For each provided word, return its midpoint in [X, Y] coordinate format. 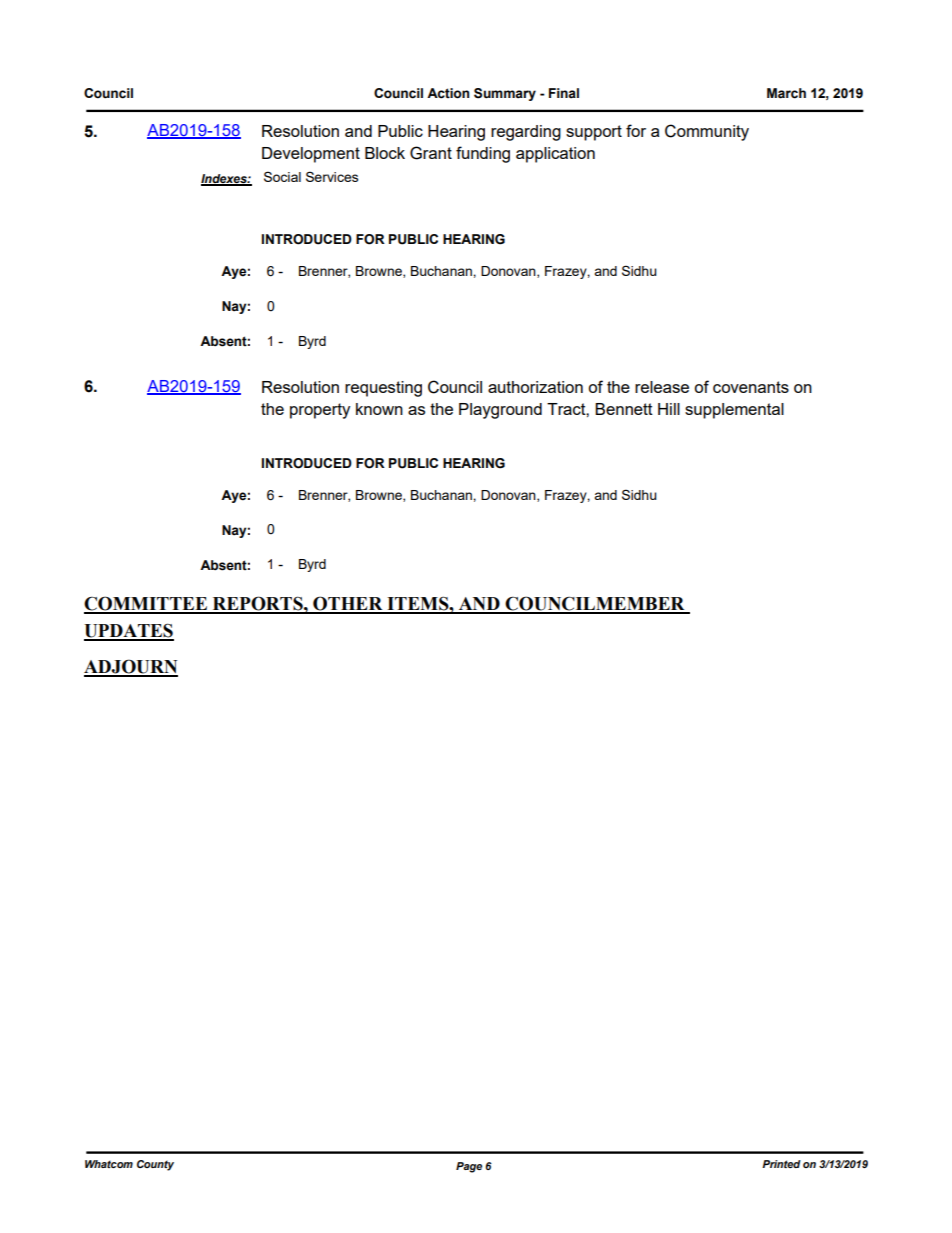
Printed [781, 1164]
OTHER [348, 604]
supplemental [734, 411]
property [320, 411]
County [155, 1165]
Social [282, 176]
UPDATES [129, 631]
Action [448, 93]
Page [469, 1167]
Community [707, 132]
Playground [500, 411]
